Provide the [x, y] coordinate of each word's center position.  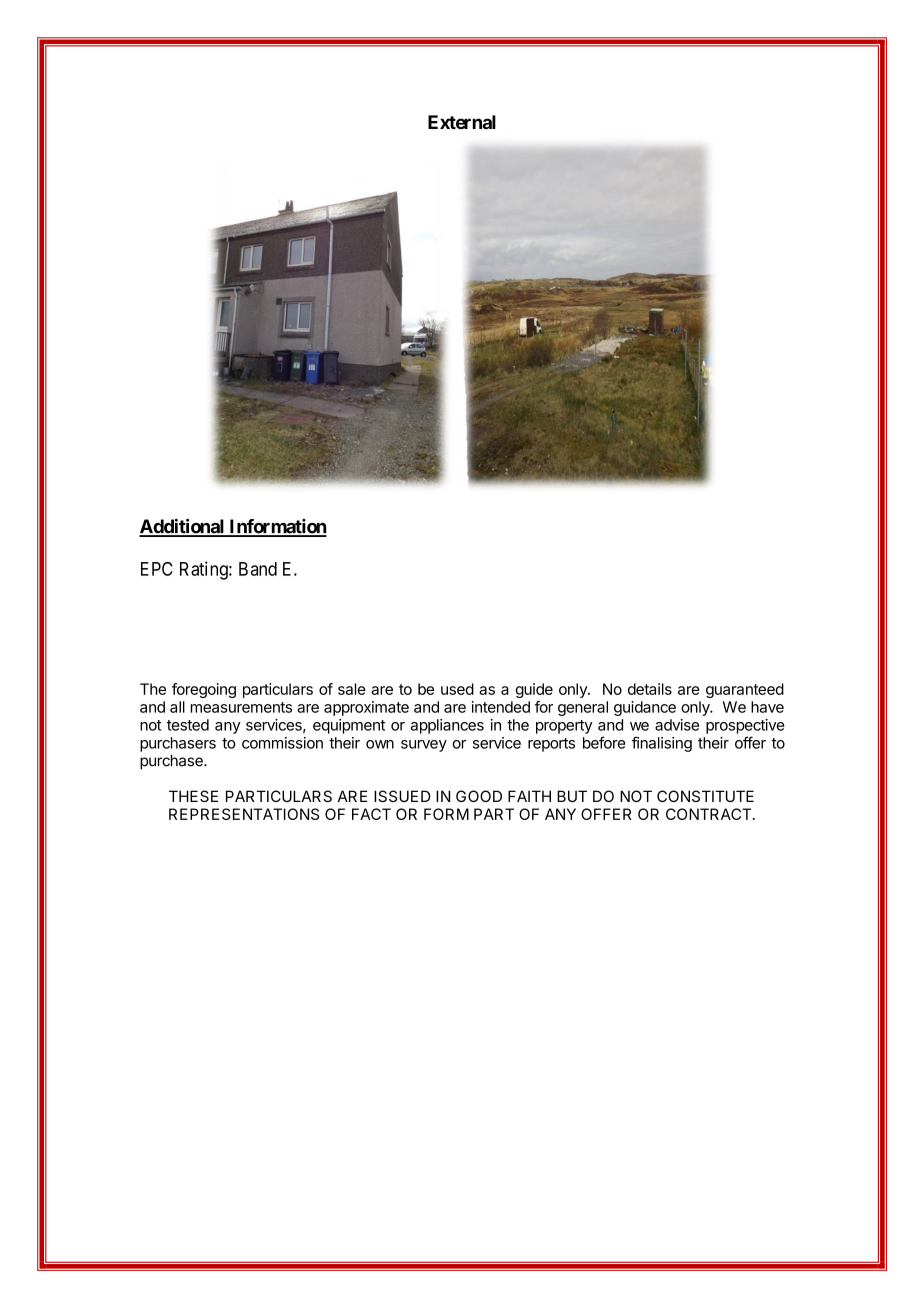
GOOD [479, 796]
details [650, 689]
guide [534, 690]
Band [258, 569]
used [457, 689]
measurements [241, 707]
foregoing [204, 690]
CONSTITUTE [705, 796]
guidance [645, 708]
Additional [183, 527]
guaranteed [745, 690]
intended [501, 707]
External [462, 122]
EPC [157, 569]
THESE [193, 796]
